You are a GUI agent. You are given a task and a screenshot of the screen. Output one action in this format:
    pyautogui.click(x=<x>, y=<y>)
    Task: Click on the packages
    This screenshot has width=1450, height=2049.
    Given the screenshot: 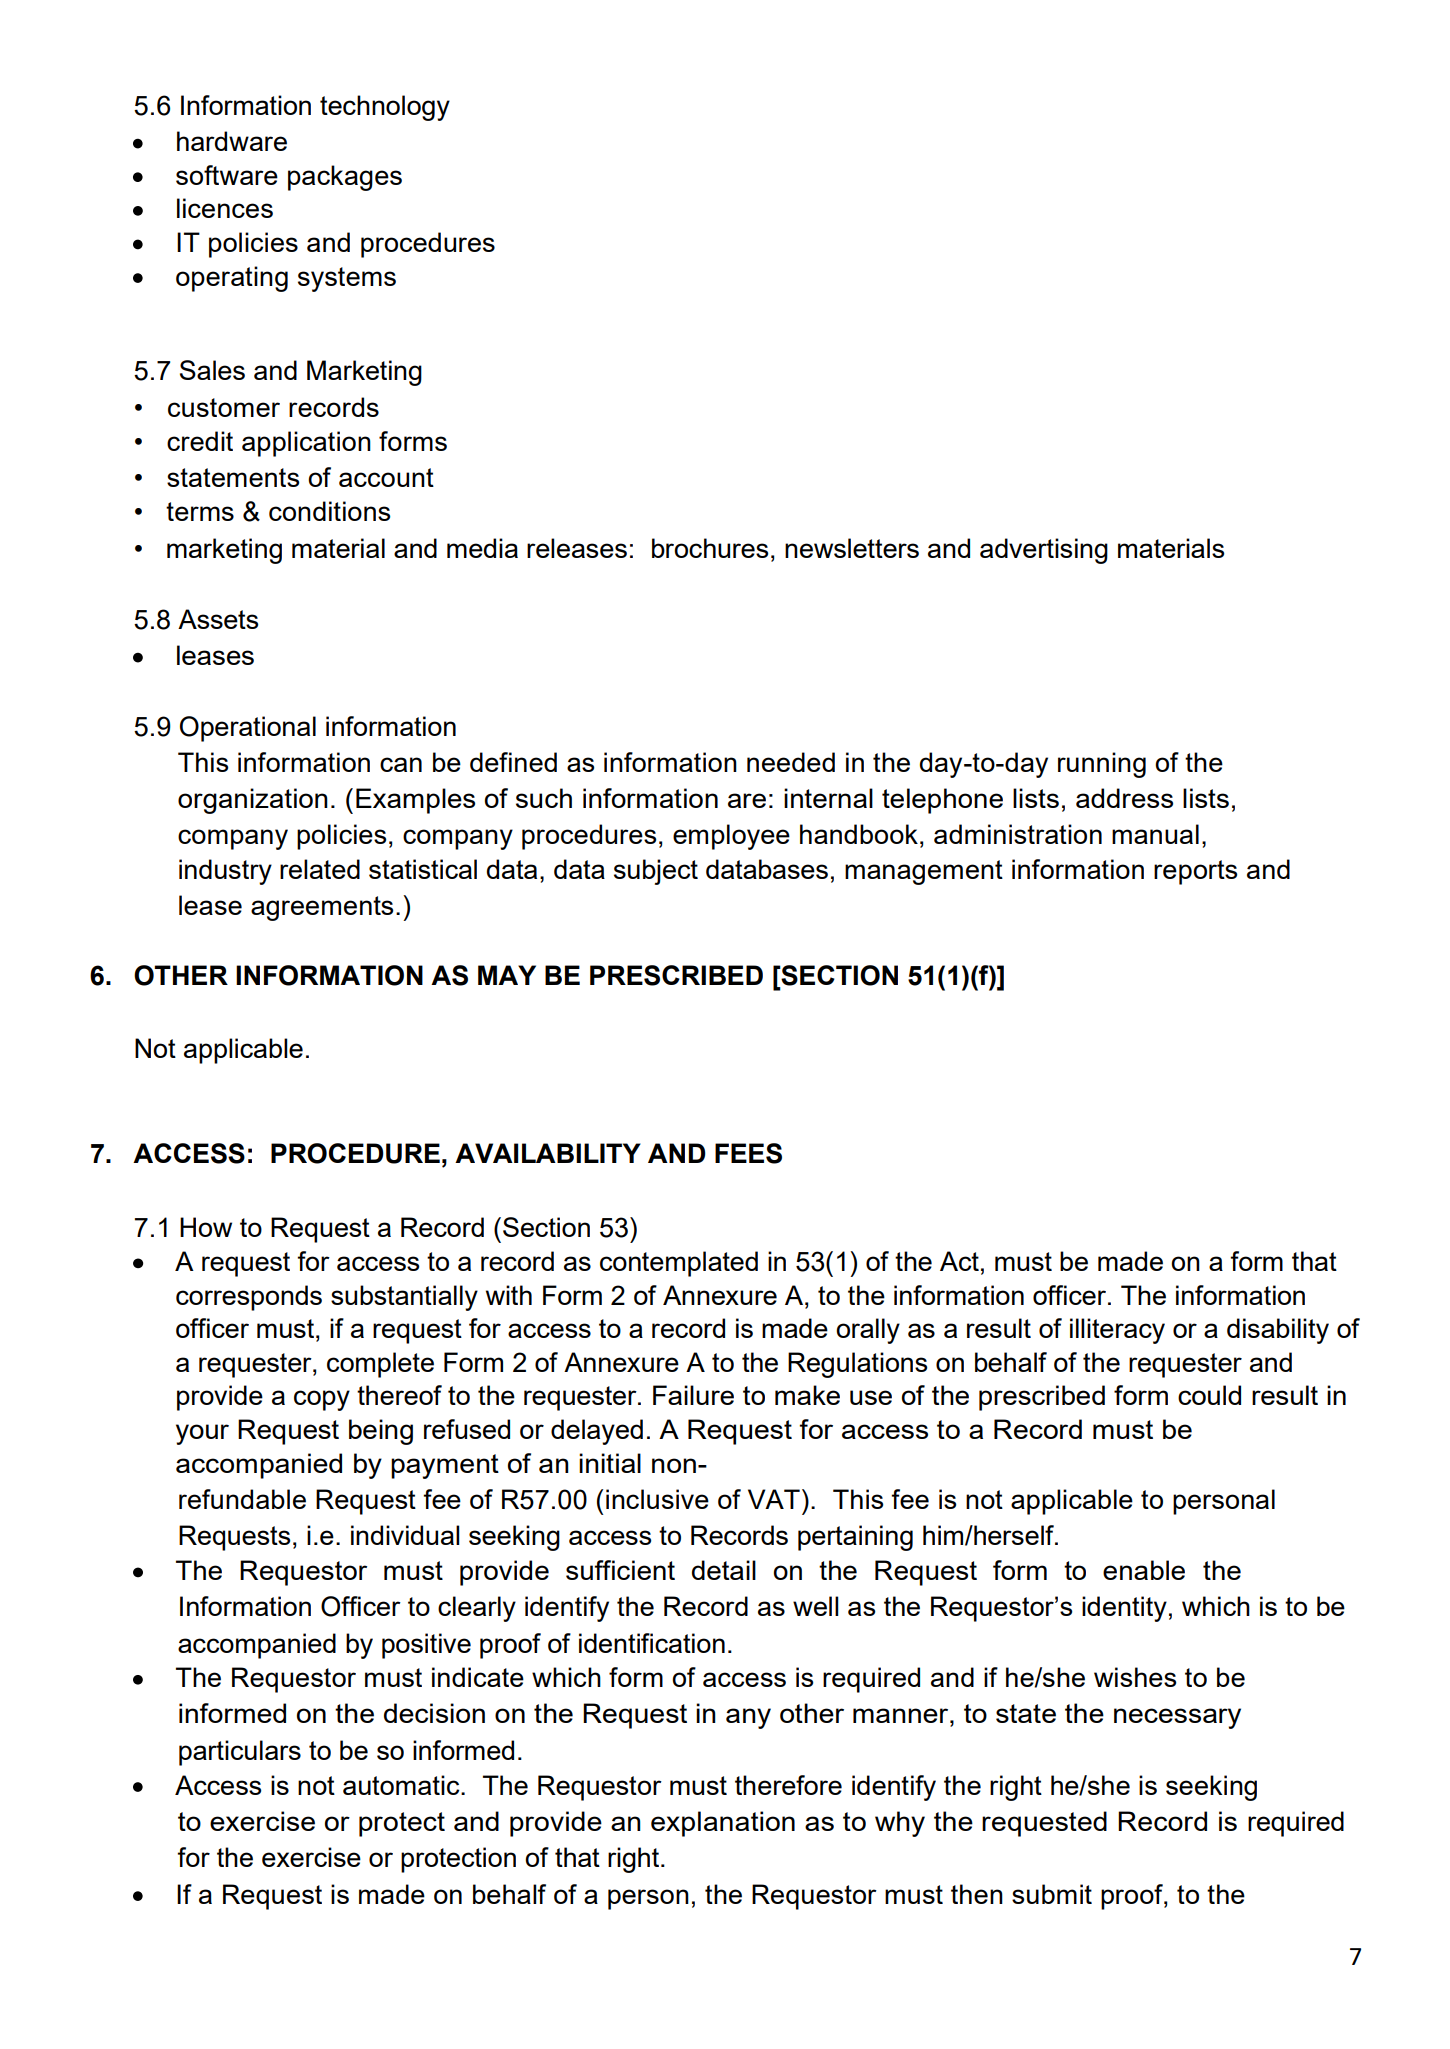 What is the action you would take?
    pyautogui.click(x=345, y=178)
